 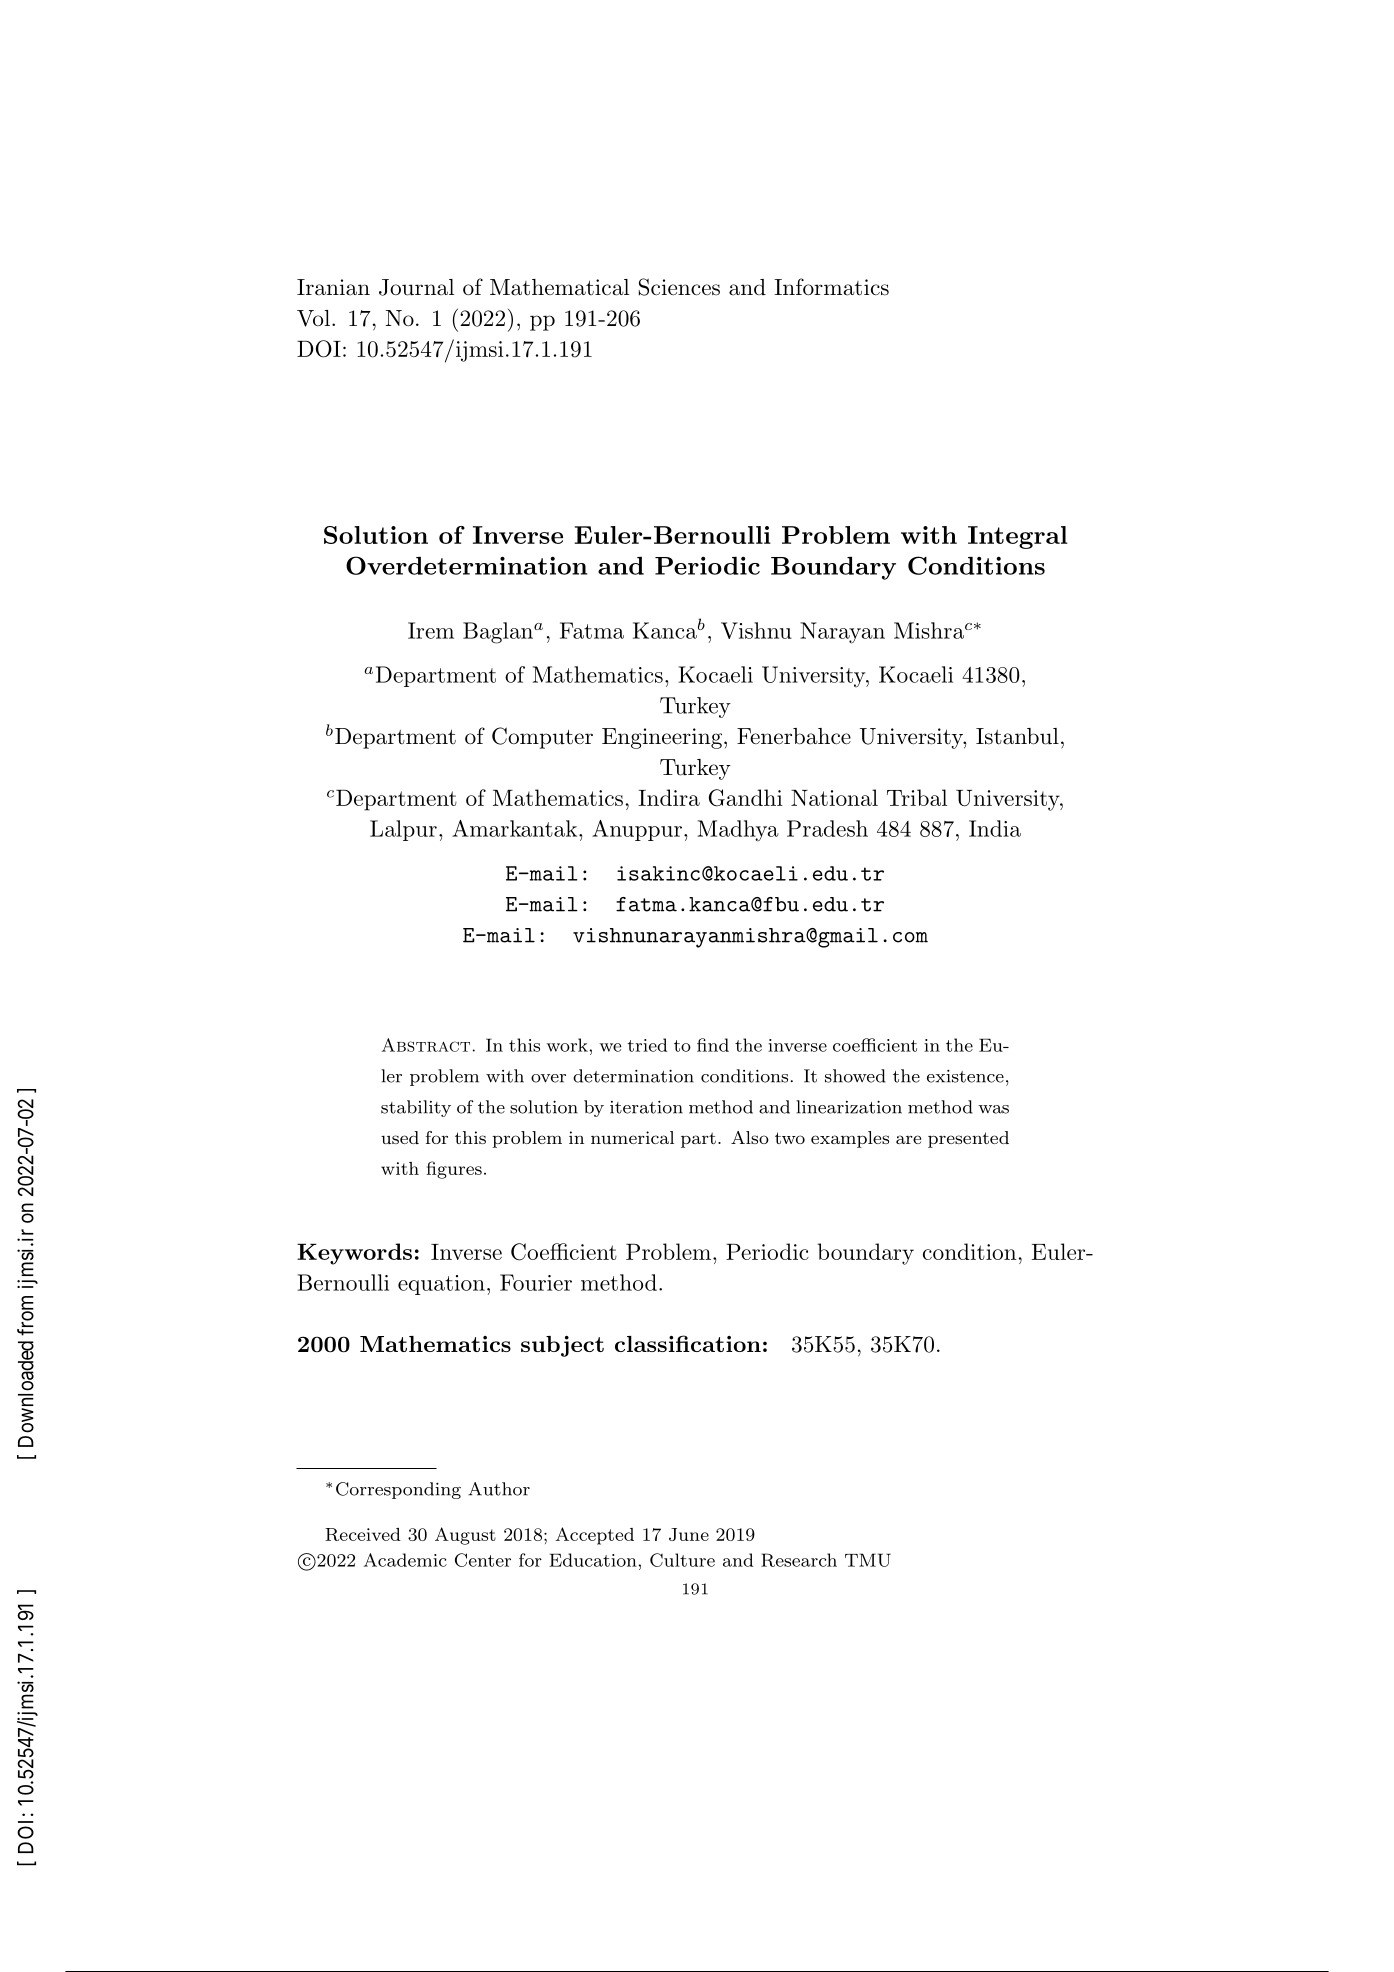 I want to click on India, so click(x=995, y=828).
